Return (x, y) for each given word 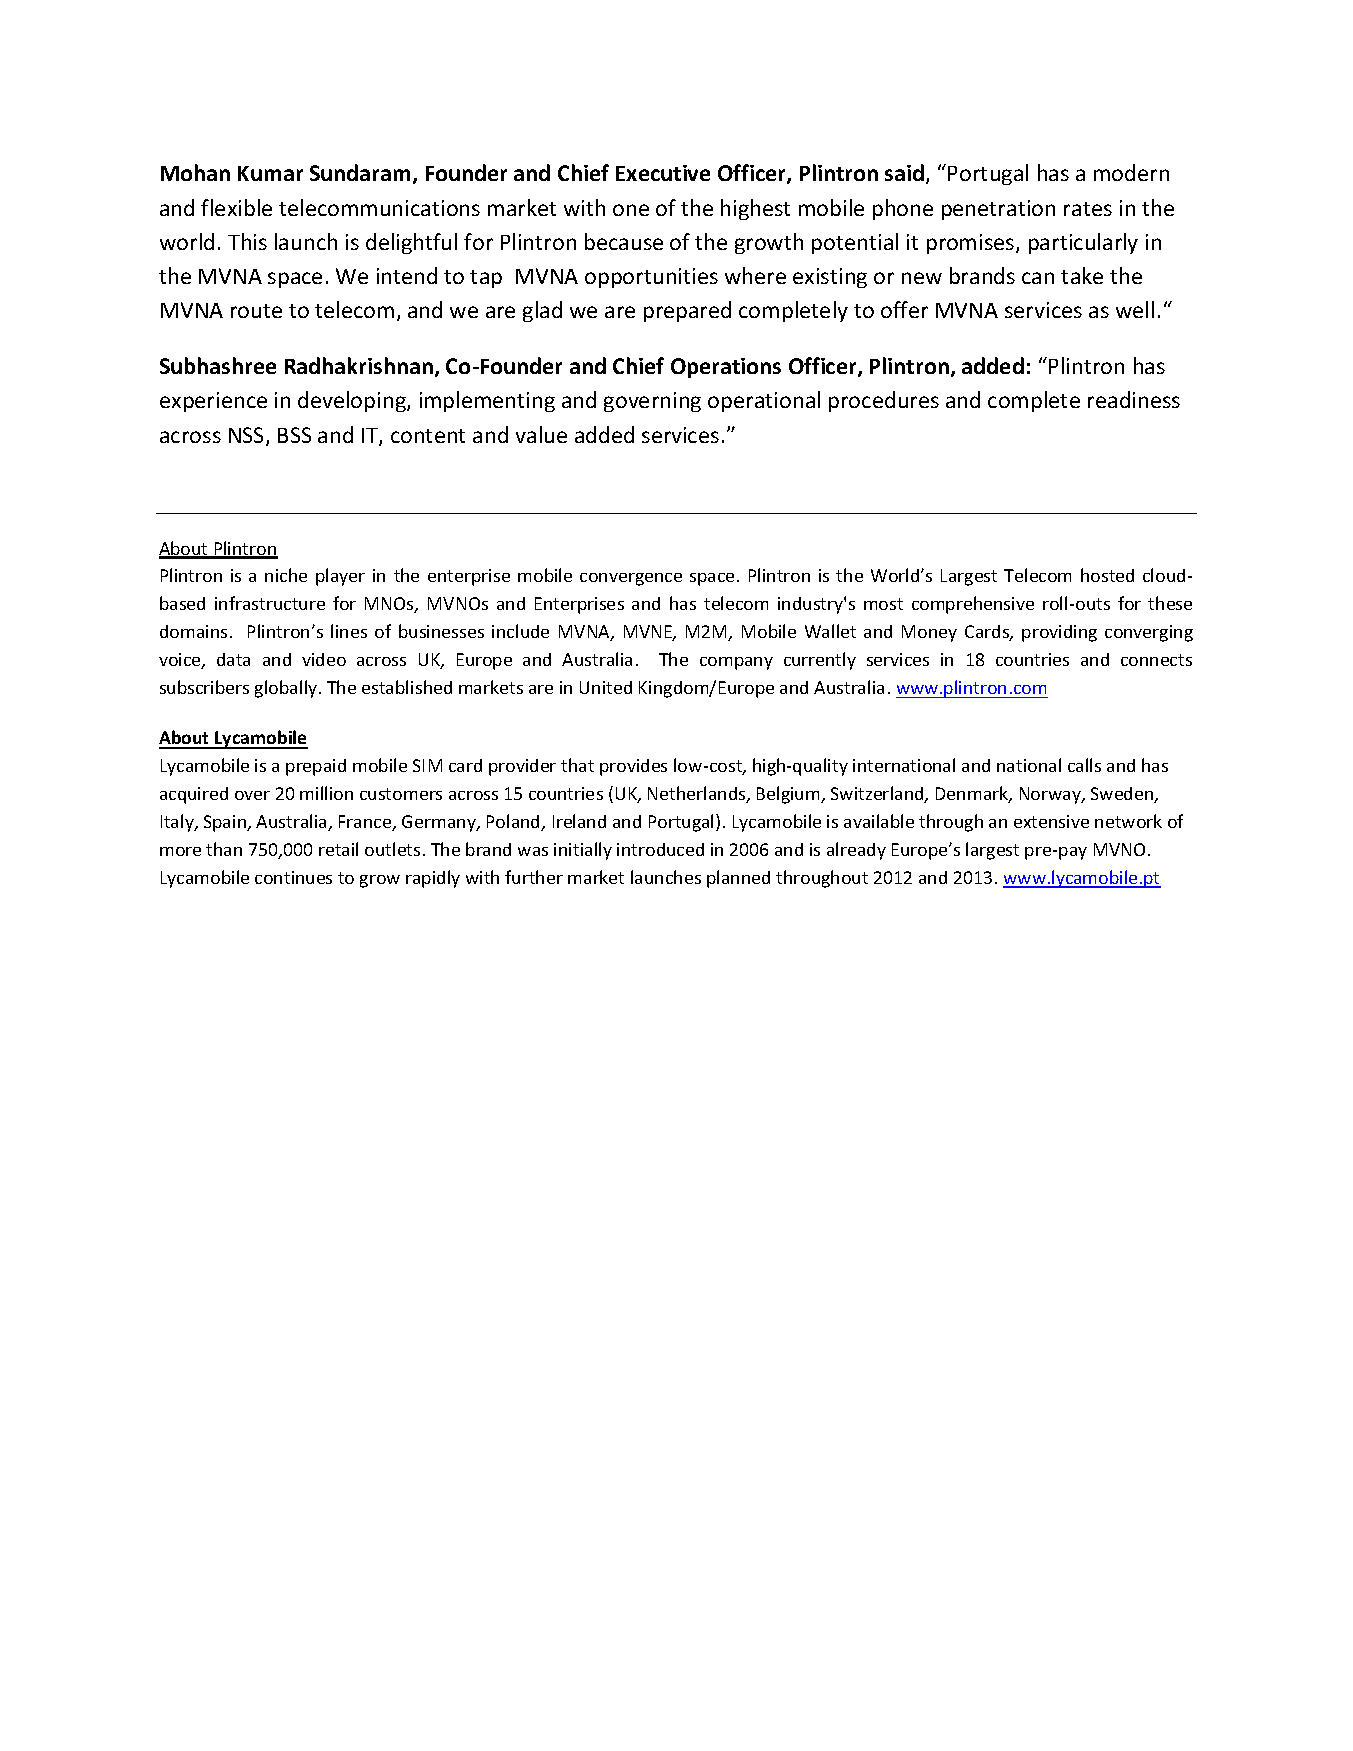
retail (338, 849)
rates (1088, 209)
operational (764, 401)
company (736, 663)
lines (349, 631)
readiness (1134, 399)
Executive (663, 173)
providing (1059, 633)
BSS (294, 435)
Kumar (270, 173)
